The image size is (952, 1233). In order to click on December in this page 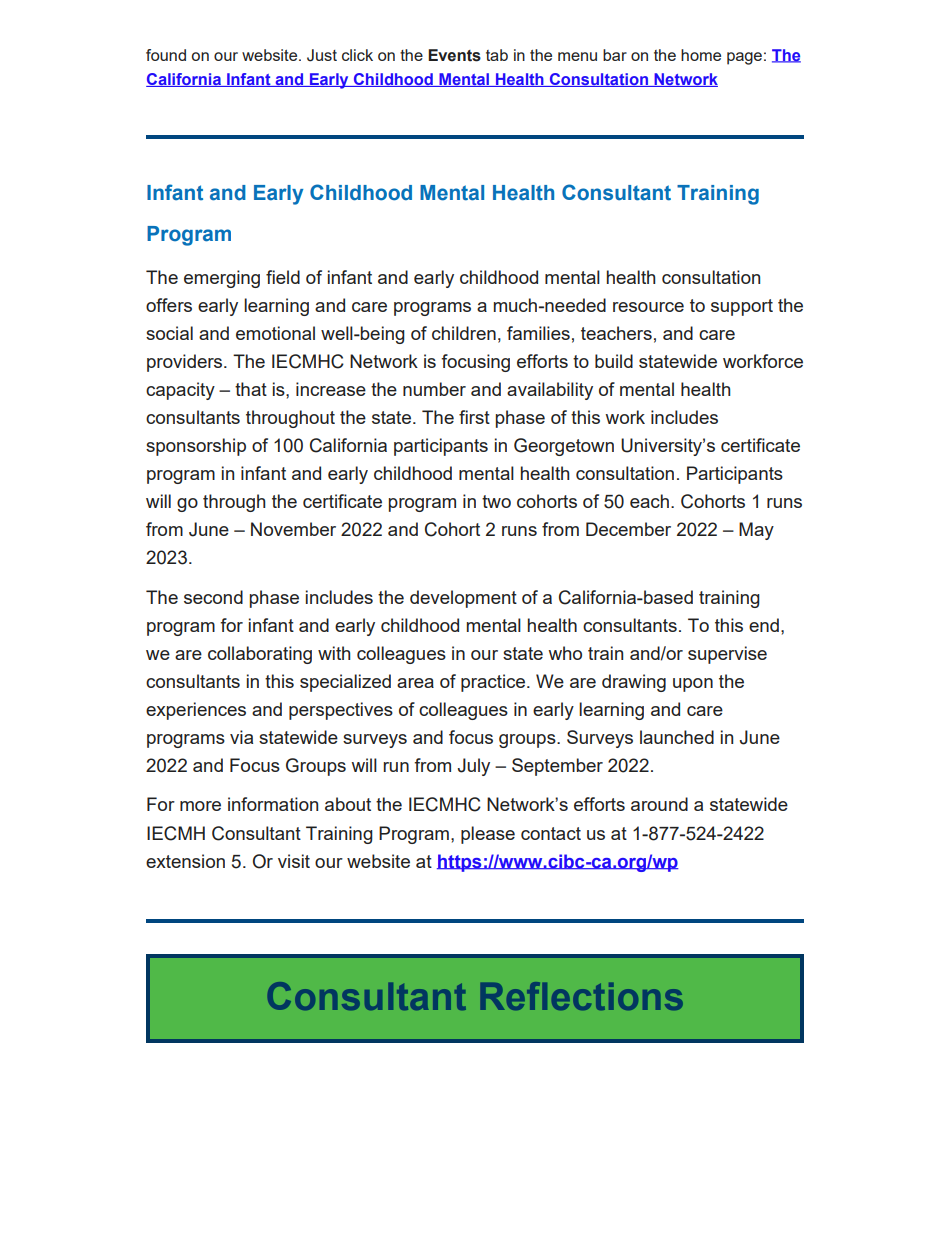, I will do `click(628, 529)`.
